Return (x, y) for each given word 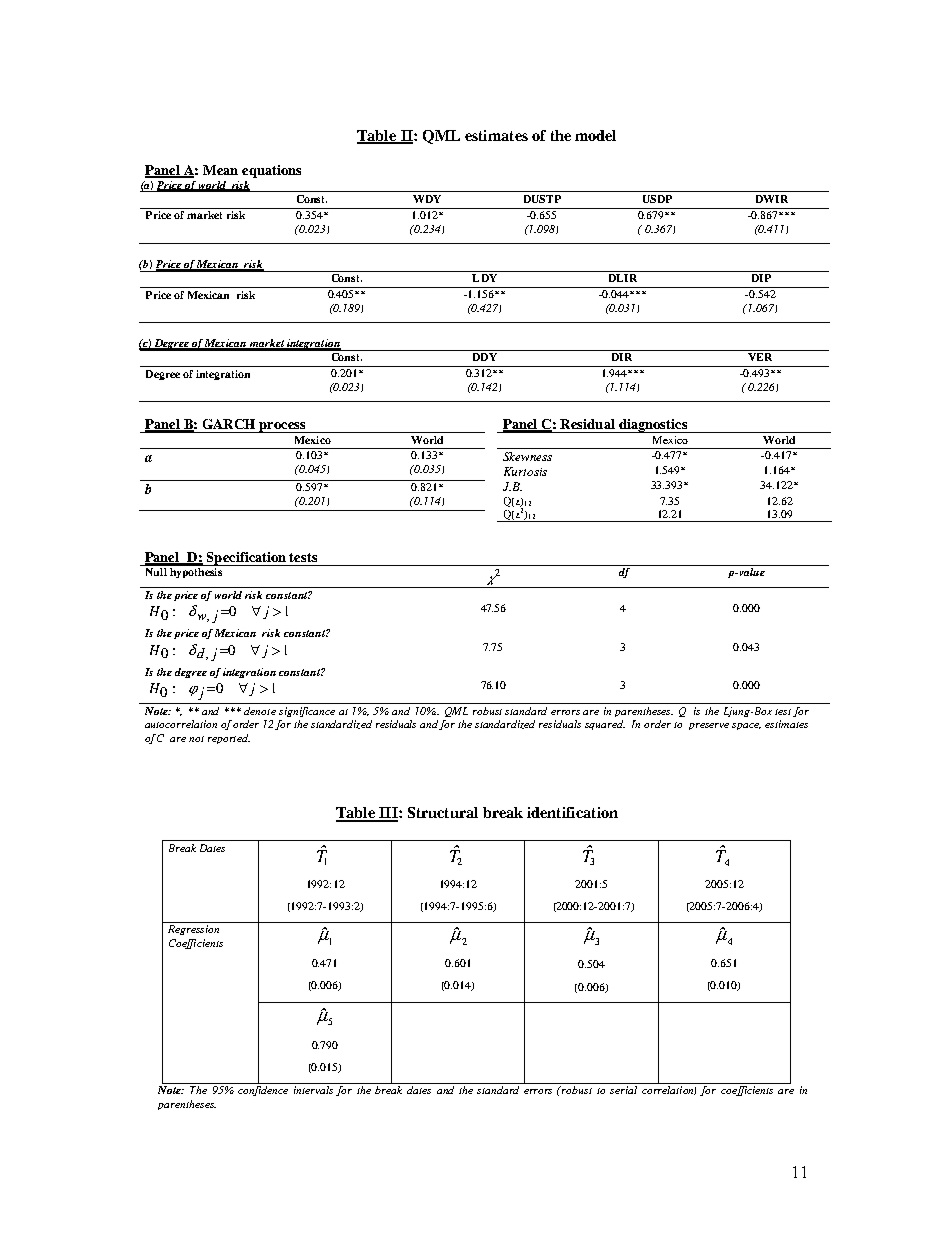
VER (760, 357)
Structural (443, 812)
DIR (622, 357)
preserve (709, 726)
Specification (246, 559)
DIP (761, 278)
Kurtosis (525, 471)
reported (229, 739)
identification (572, 812)
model (595, 135)
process (283, 427)
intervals (313, 1090)
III (388, 814)
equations (271, 171)
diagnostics (653, 426)
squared (605, 725)
